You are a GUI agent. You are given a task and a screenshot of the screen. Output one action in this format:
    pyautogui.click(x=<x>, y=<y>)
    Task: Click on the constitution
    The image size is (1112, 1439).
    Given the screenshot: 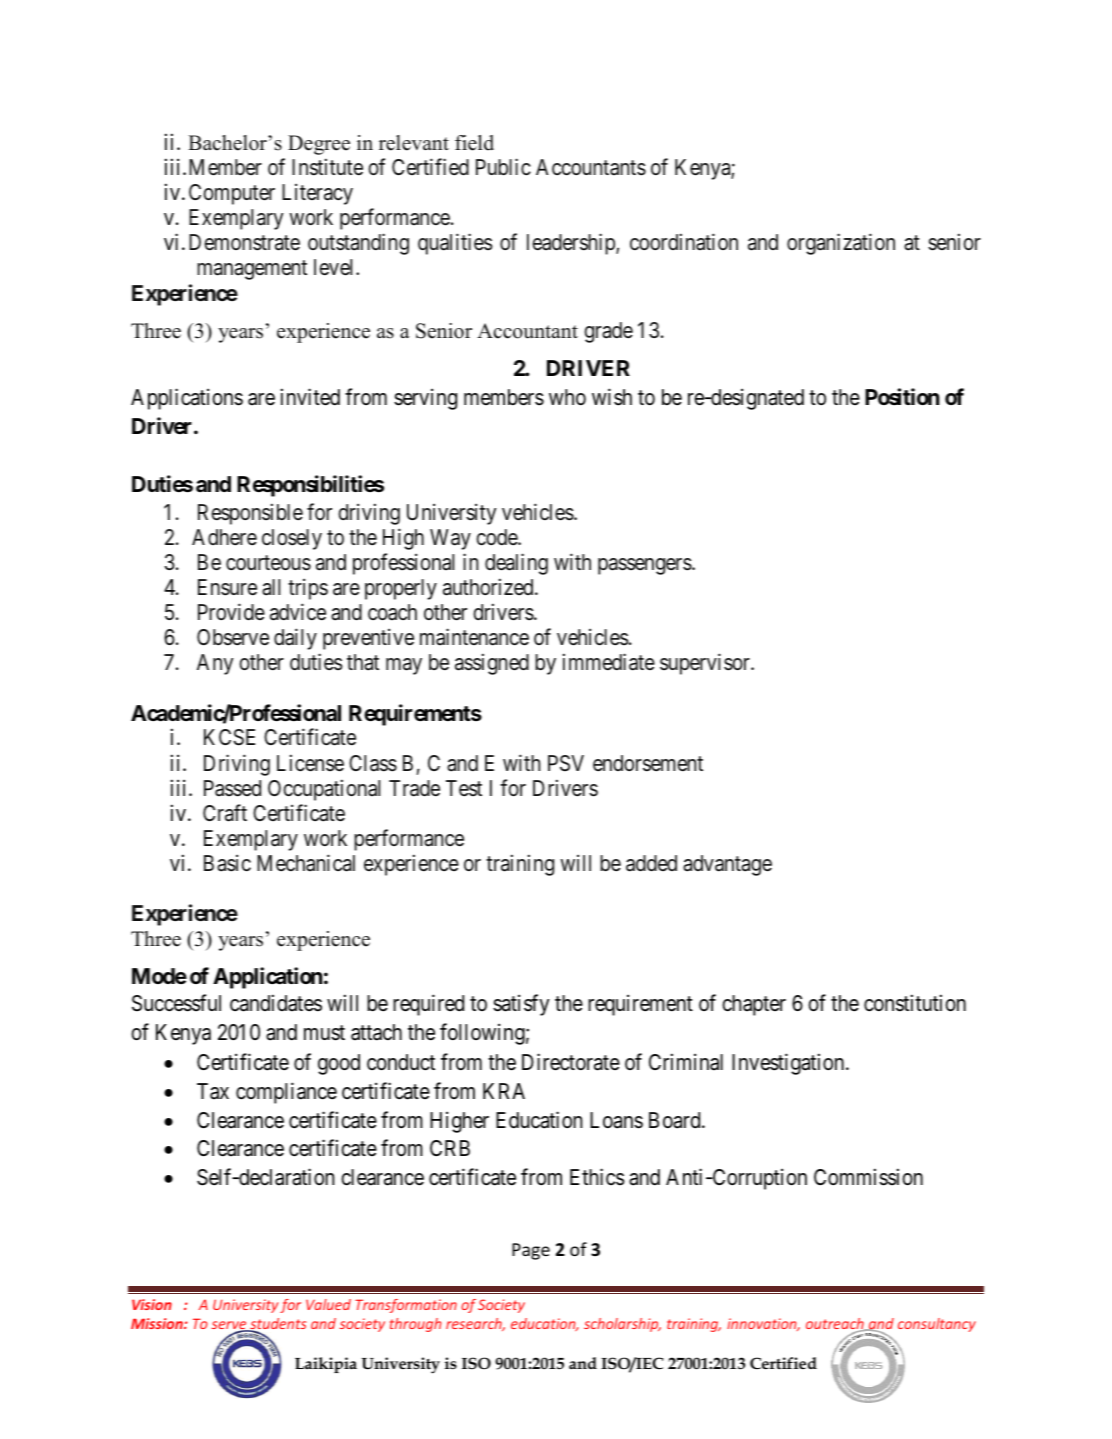 What is the action you would take?
    pyautogui.click(x=915, y=1003)
